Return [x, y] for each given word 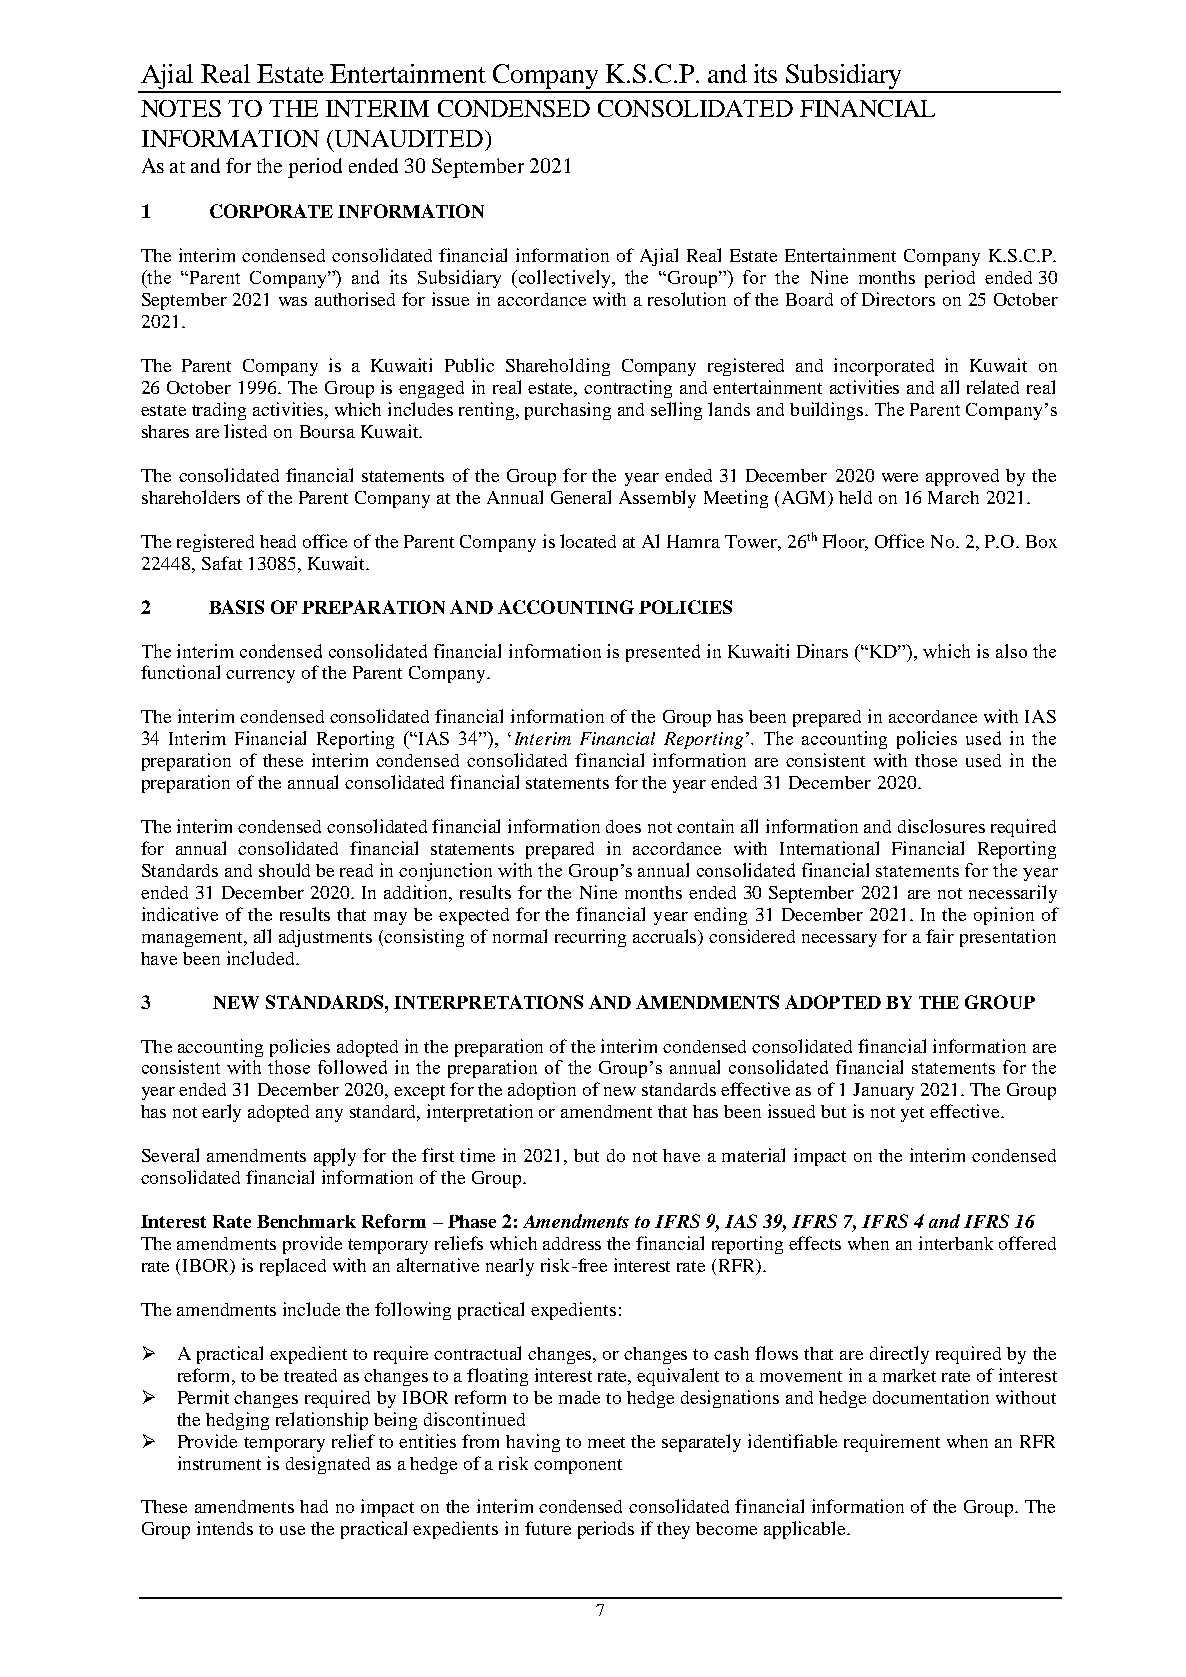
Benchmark [306, 1221]
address [572, 1243]
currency [260, 676]
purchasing [568, 411]
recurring [590, 938]
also [1011, 651]
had [314, 1506]
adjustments [325, 938]
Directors [898, 299]
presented [663, 653]
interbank [956, 1243]
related [993, 387]
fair [940, 936]
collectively [566, 279]
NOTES [181, 108]
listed [245, 431]
